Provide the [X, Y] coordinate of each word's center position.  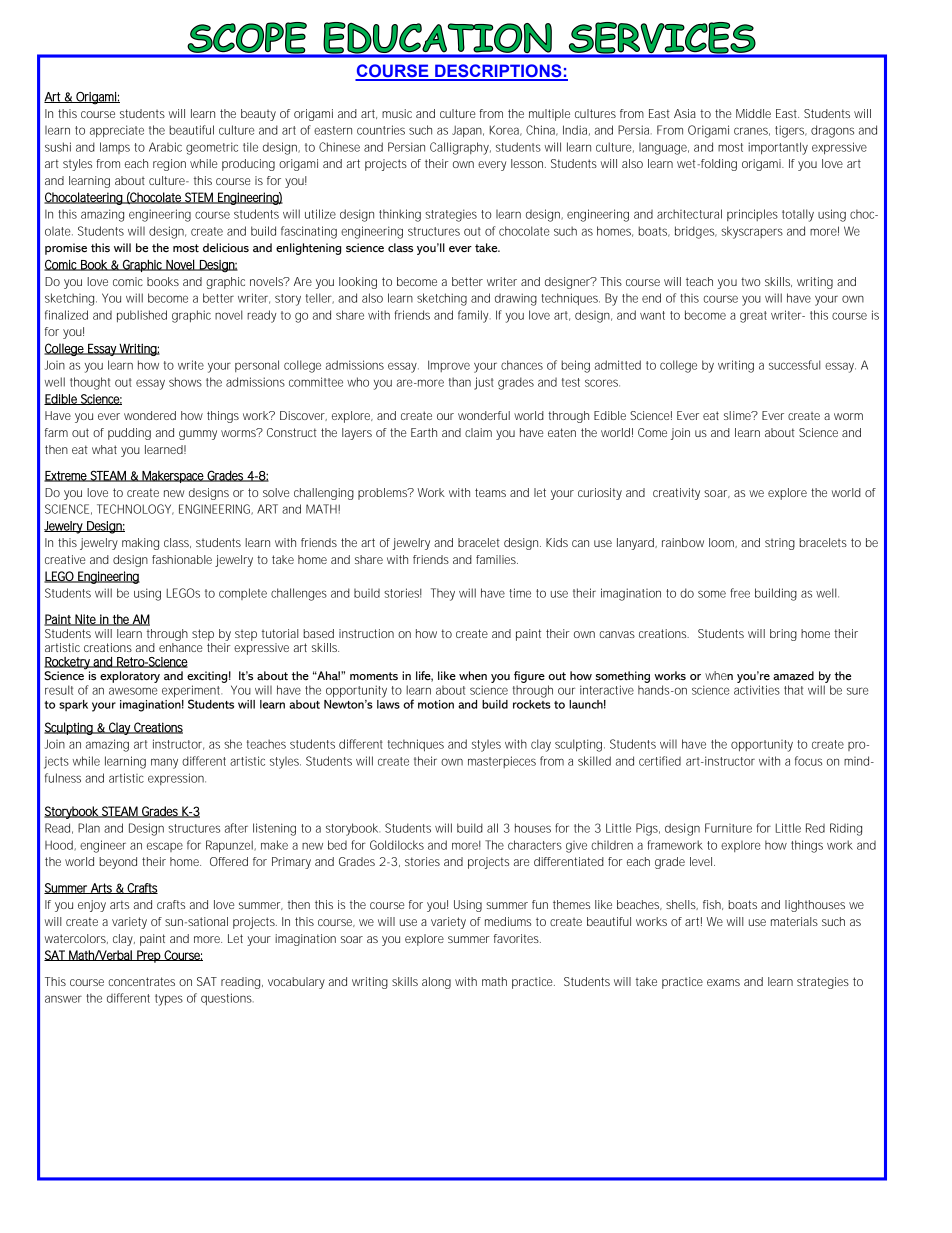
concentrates [141, 981]
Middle [753, 113]
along [436, 983]
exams [723, 982]
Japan [468, 132]
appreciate [117, 131]
